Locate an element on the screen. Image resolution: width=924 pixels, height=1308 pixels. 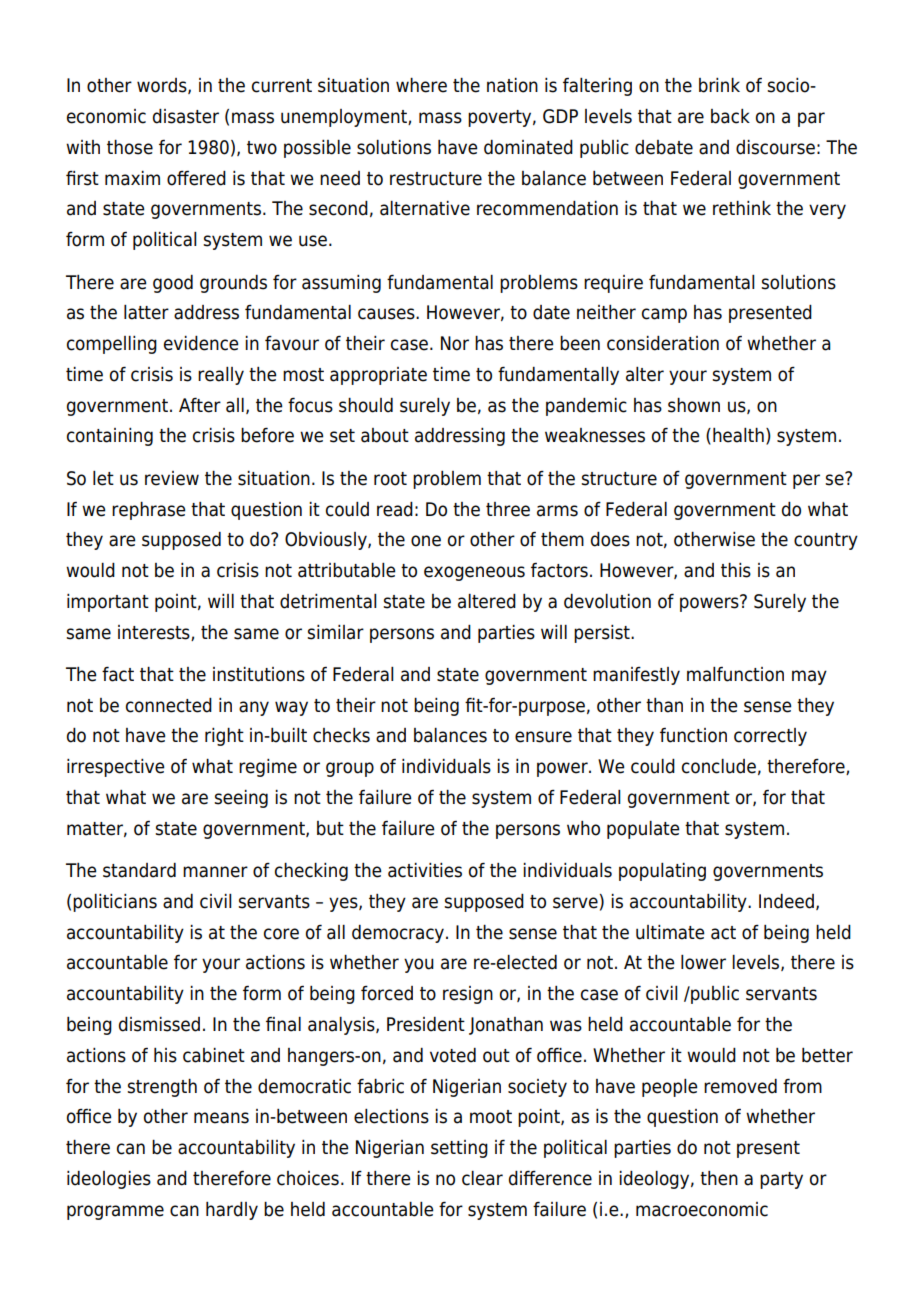
clear is located at coordinates (482, 1178).
